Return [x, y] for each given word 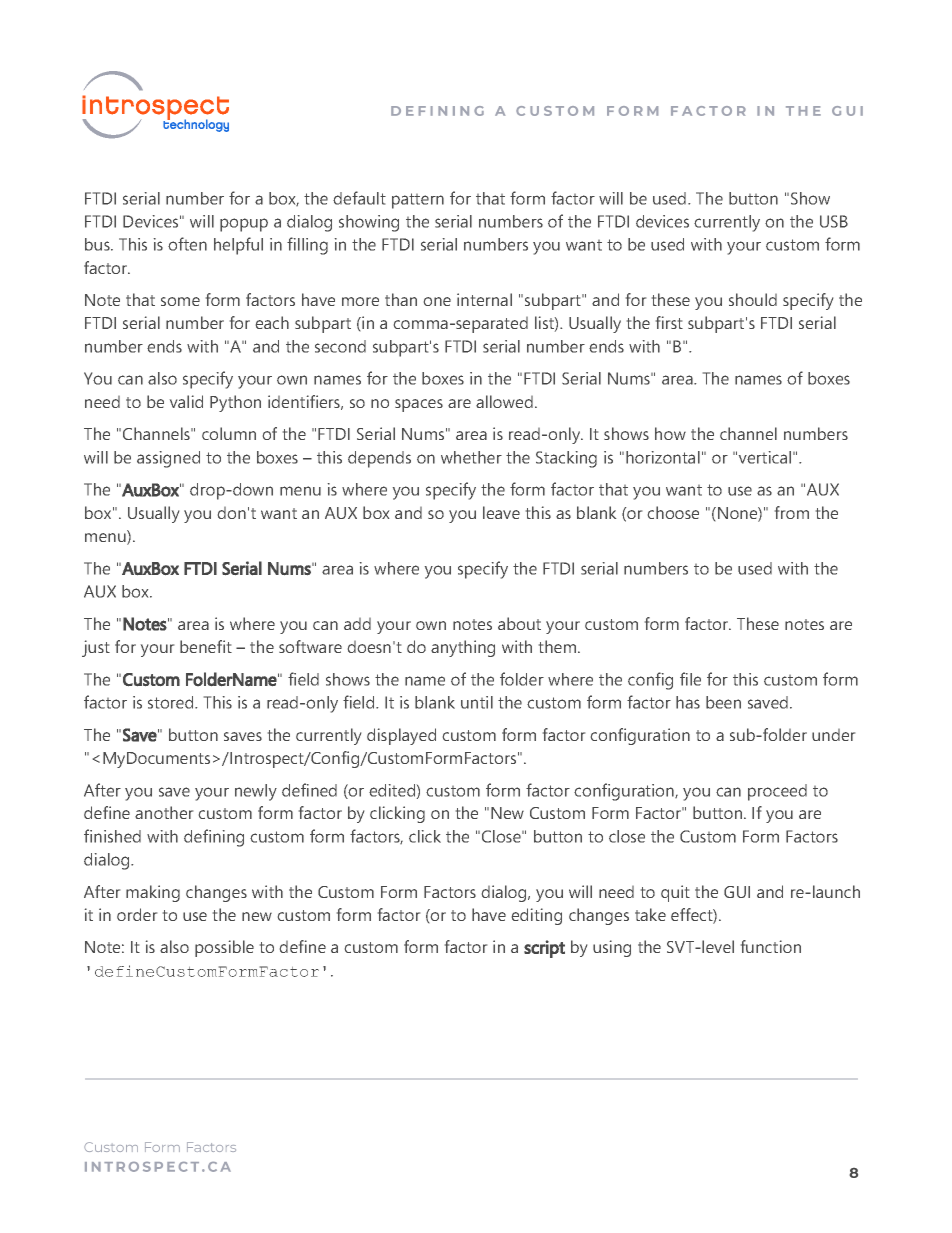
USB [834, 221]
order [137, 914]
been [723, 702]
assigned [168, 459]
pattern [418, 201]
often [187, 244]
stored [172, 702]
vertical [765, 457]
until [477, 702]
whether [471, 457]
